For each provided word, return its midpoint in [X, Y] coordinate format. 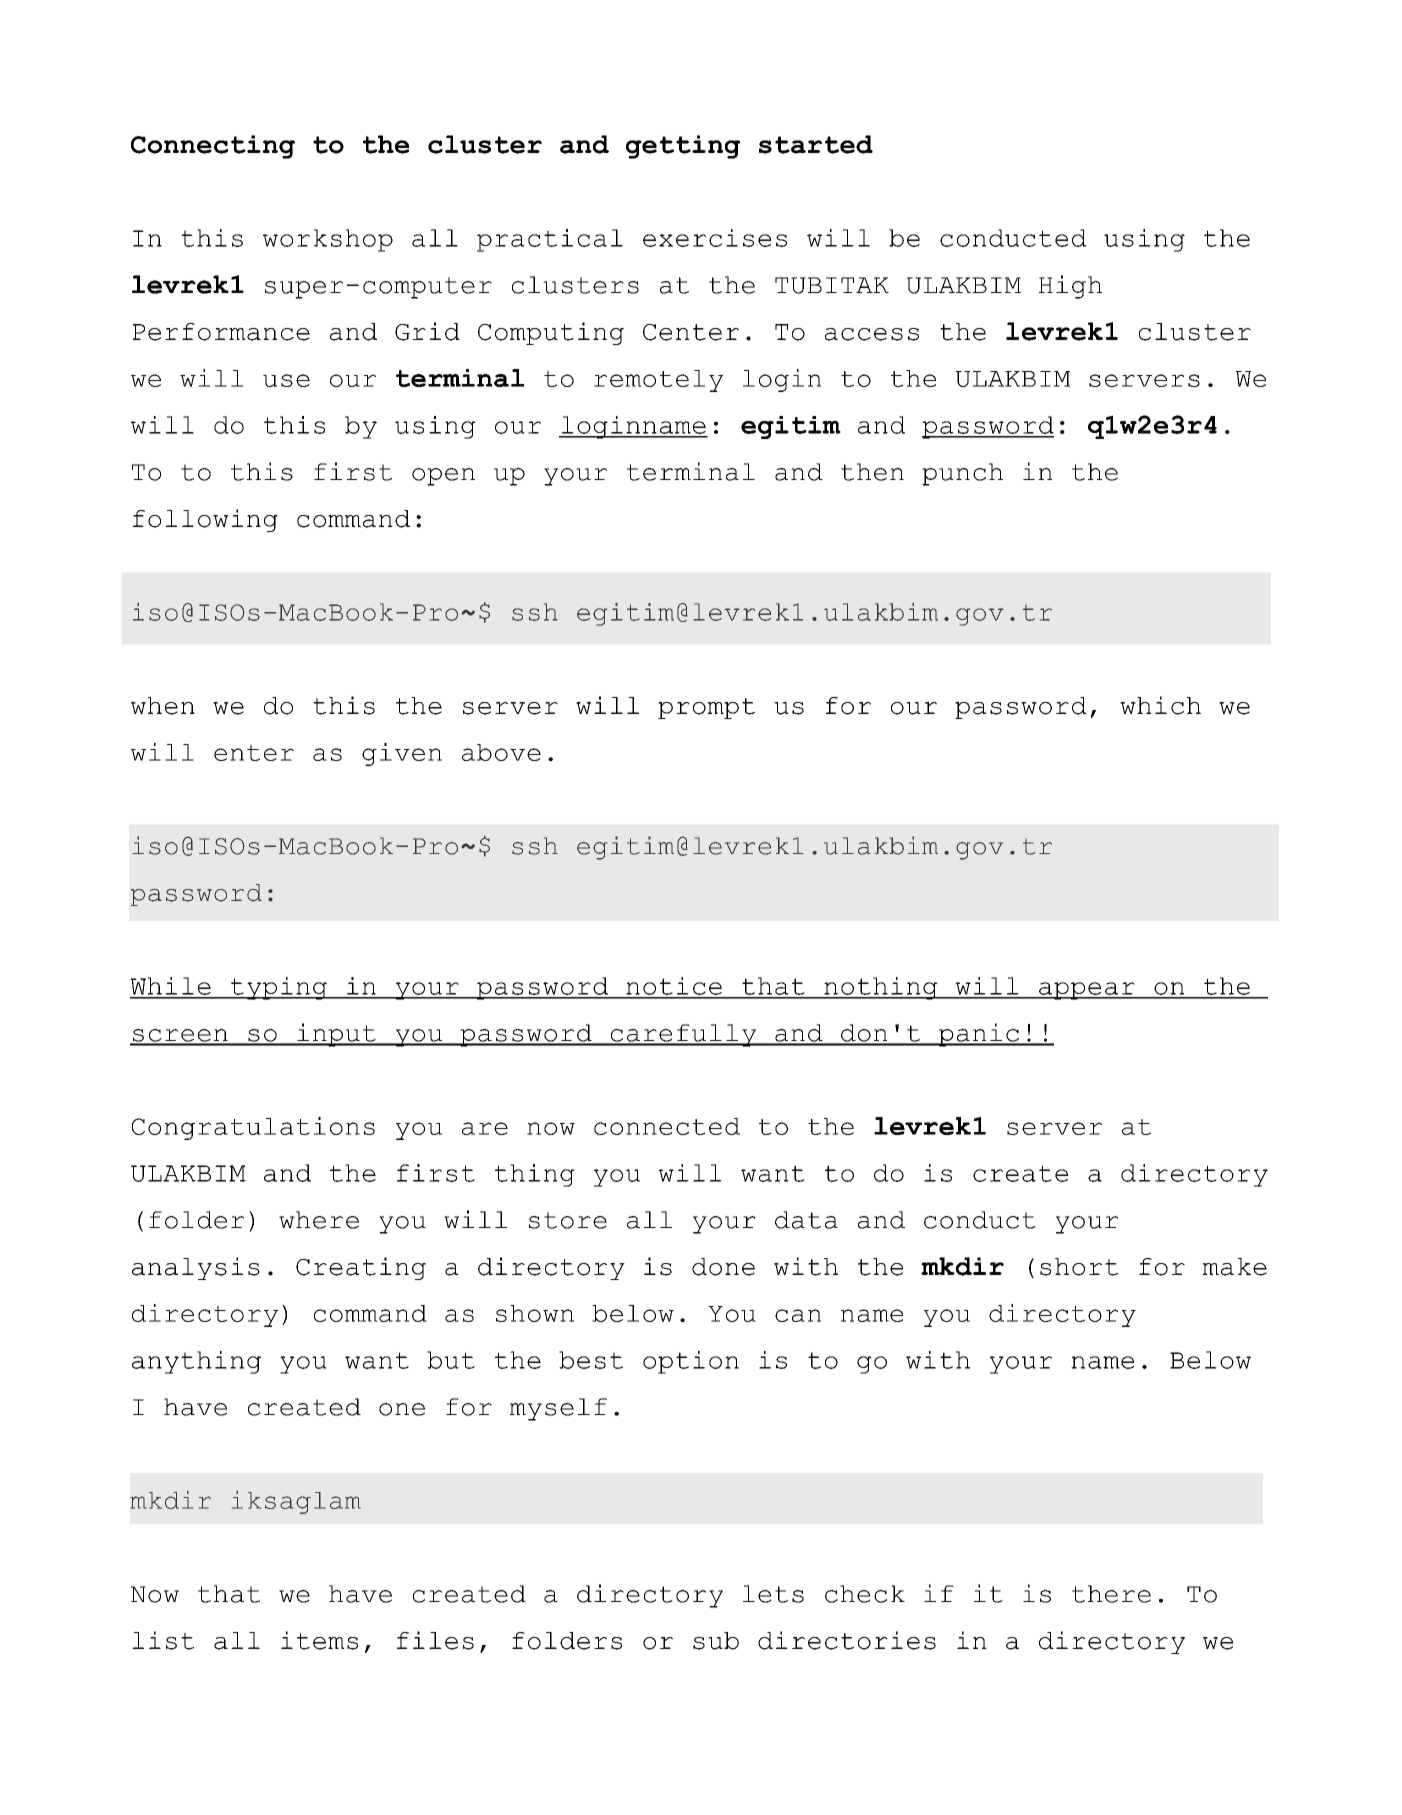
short [1079, 1267]
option [691, 1362]
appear [1087, 991]
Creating [361, 1268]
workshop [328, 240]
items [319, 1640]
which [1160, 705]
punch [962, 474]
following [205, 520]
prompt [706, 708]
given [402, 754]
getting [683, 147]
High [1070, 287]
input [336, 1035]
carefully [683, 1035]
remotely [658, 381]
